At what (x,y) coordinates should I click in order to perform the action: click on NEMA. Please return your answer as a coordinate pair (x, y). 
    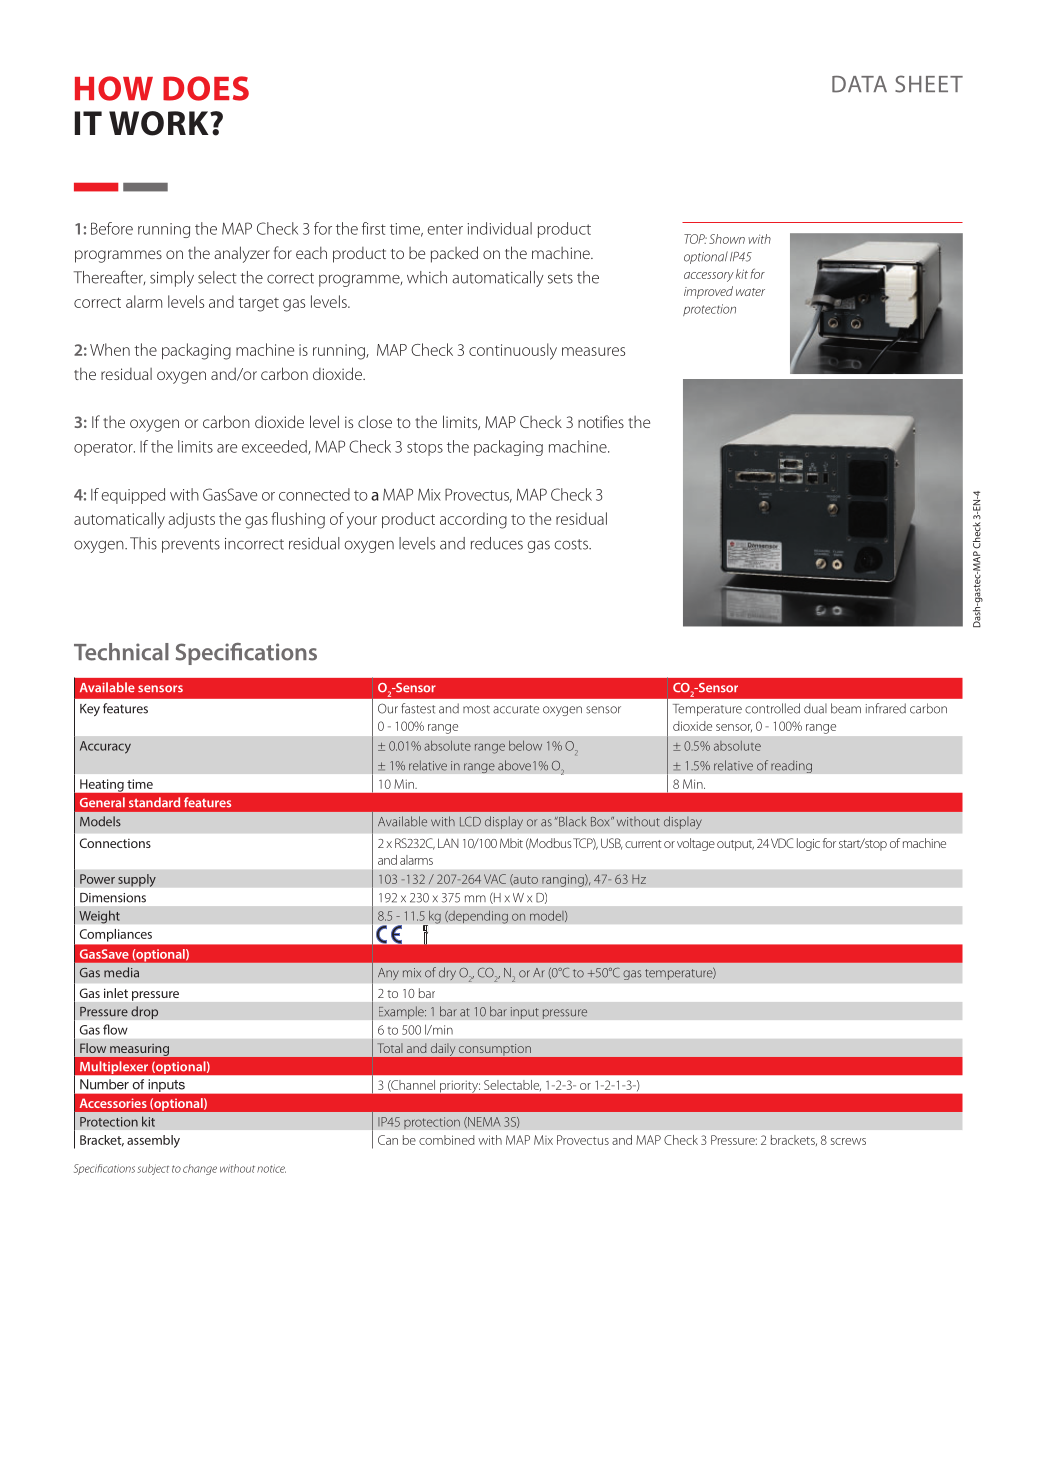
    Looking at the image, I should click on (483, 1122).
